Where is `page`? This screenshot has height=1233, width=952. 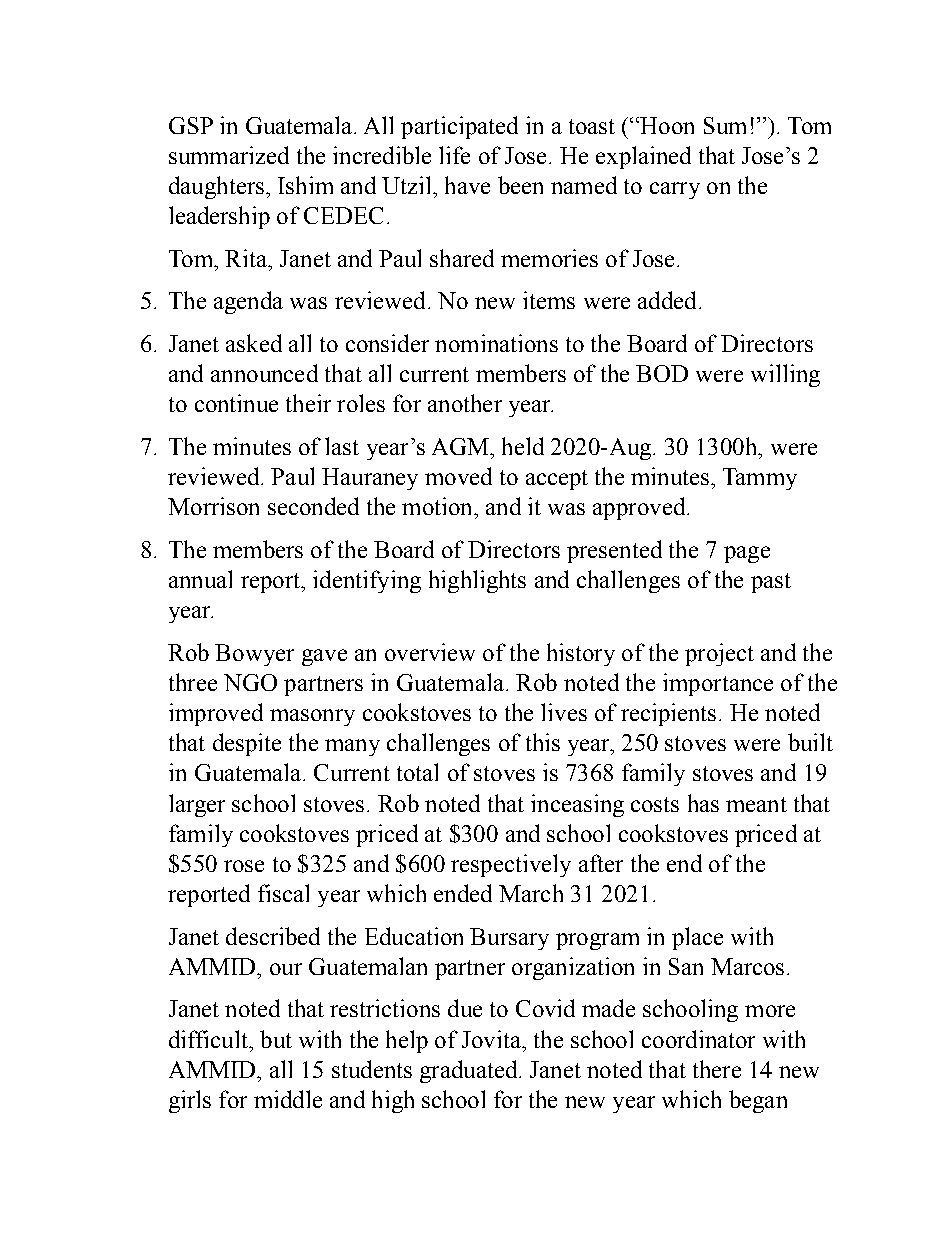 page is located at coordinates (747, 554).
